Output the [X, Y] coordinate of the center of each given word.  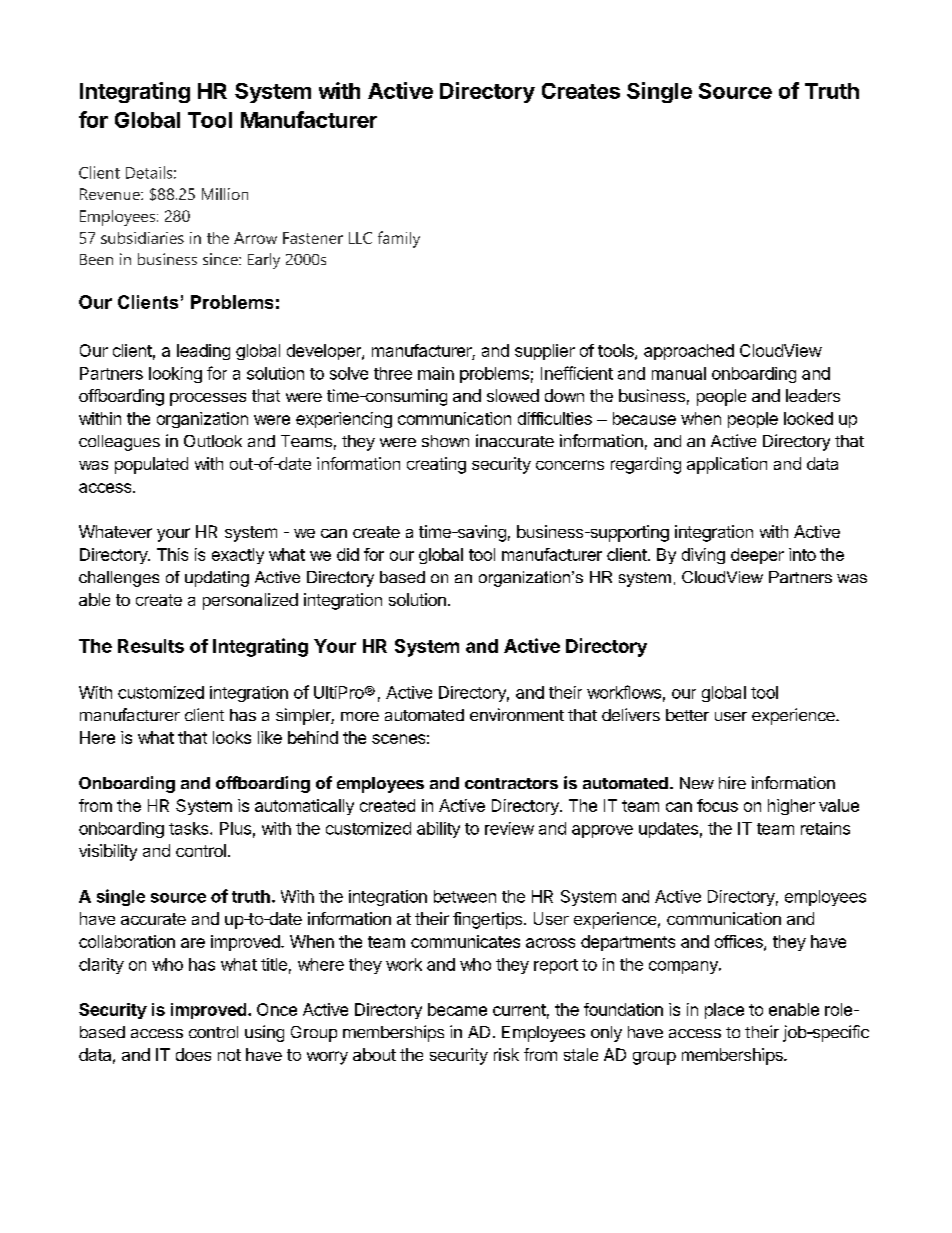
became [457, 1009]
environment [517, 714]
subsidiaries [142, 238]
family [399, 239]
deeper [757, 556]
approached [689, 352]
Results [151, 646]
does [193, 1054]
